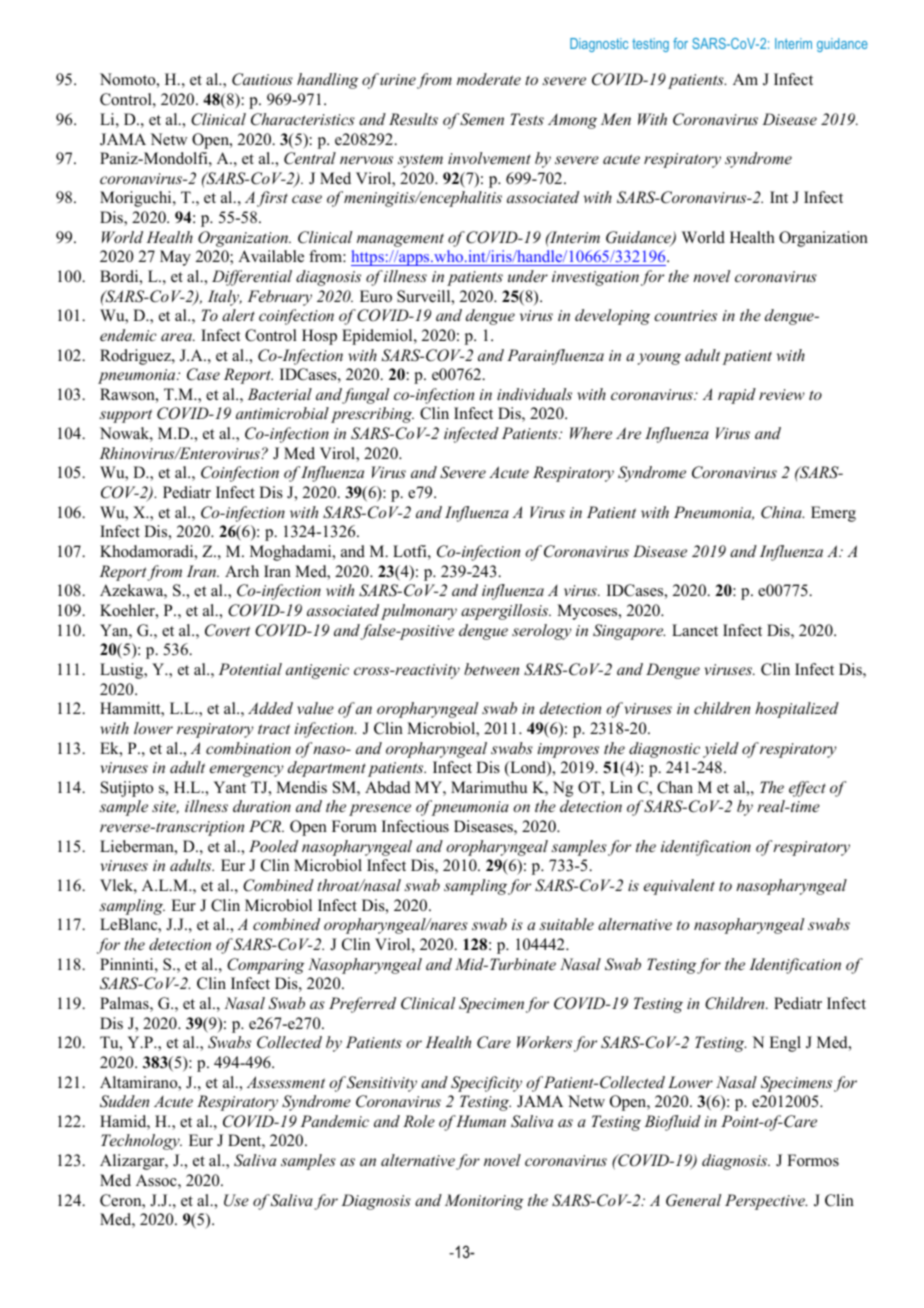 This document has width=924, height=1308. Describe the element at coordinates (534, 394) in the document. I see `individuals` at that location.
